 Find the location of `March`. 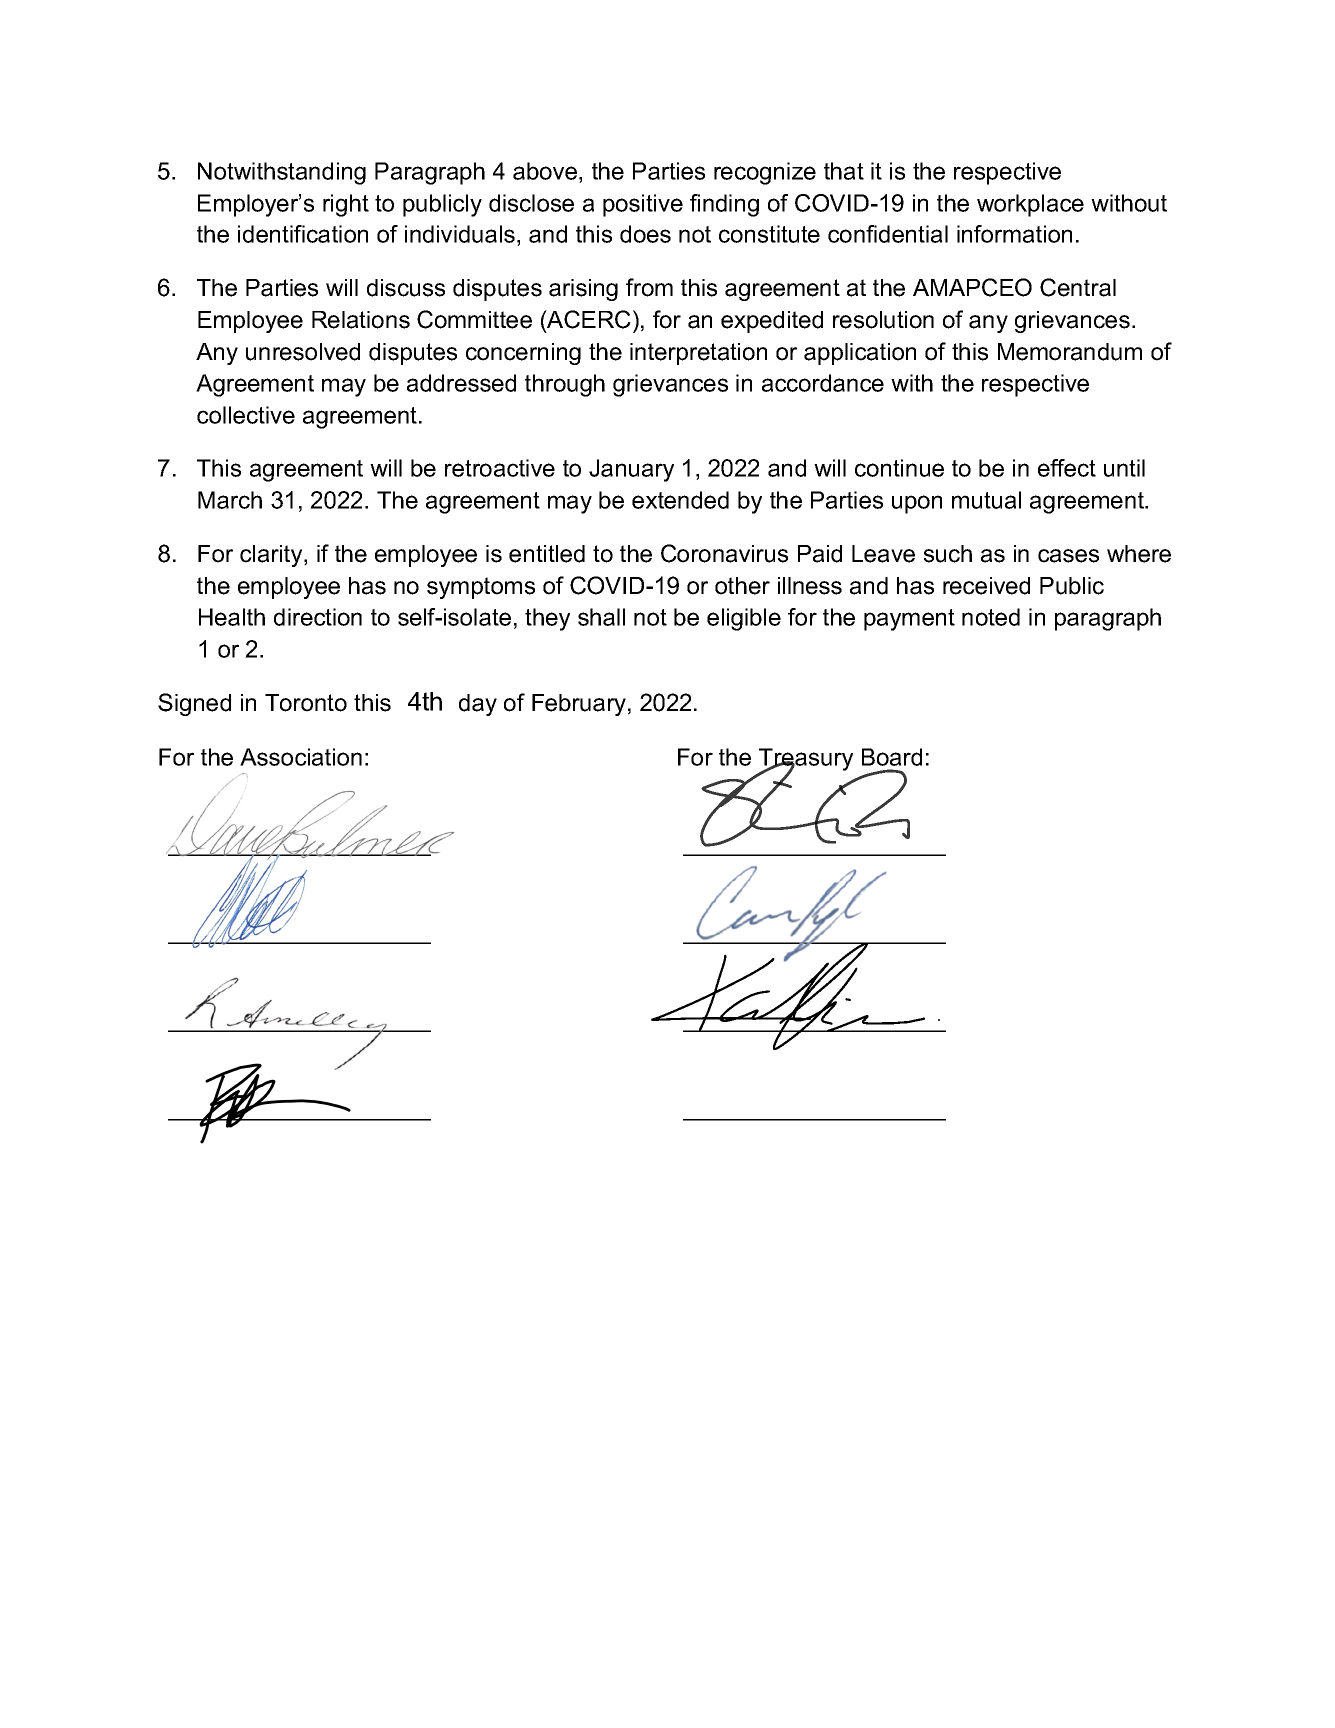

March is located at coordinates (230, 500).
